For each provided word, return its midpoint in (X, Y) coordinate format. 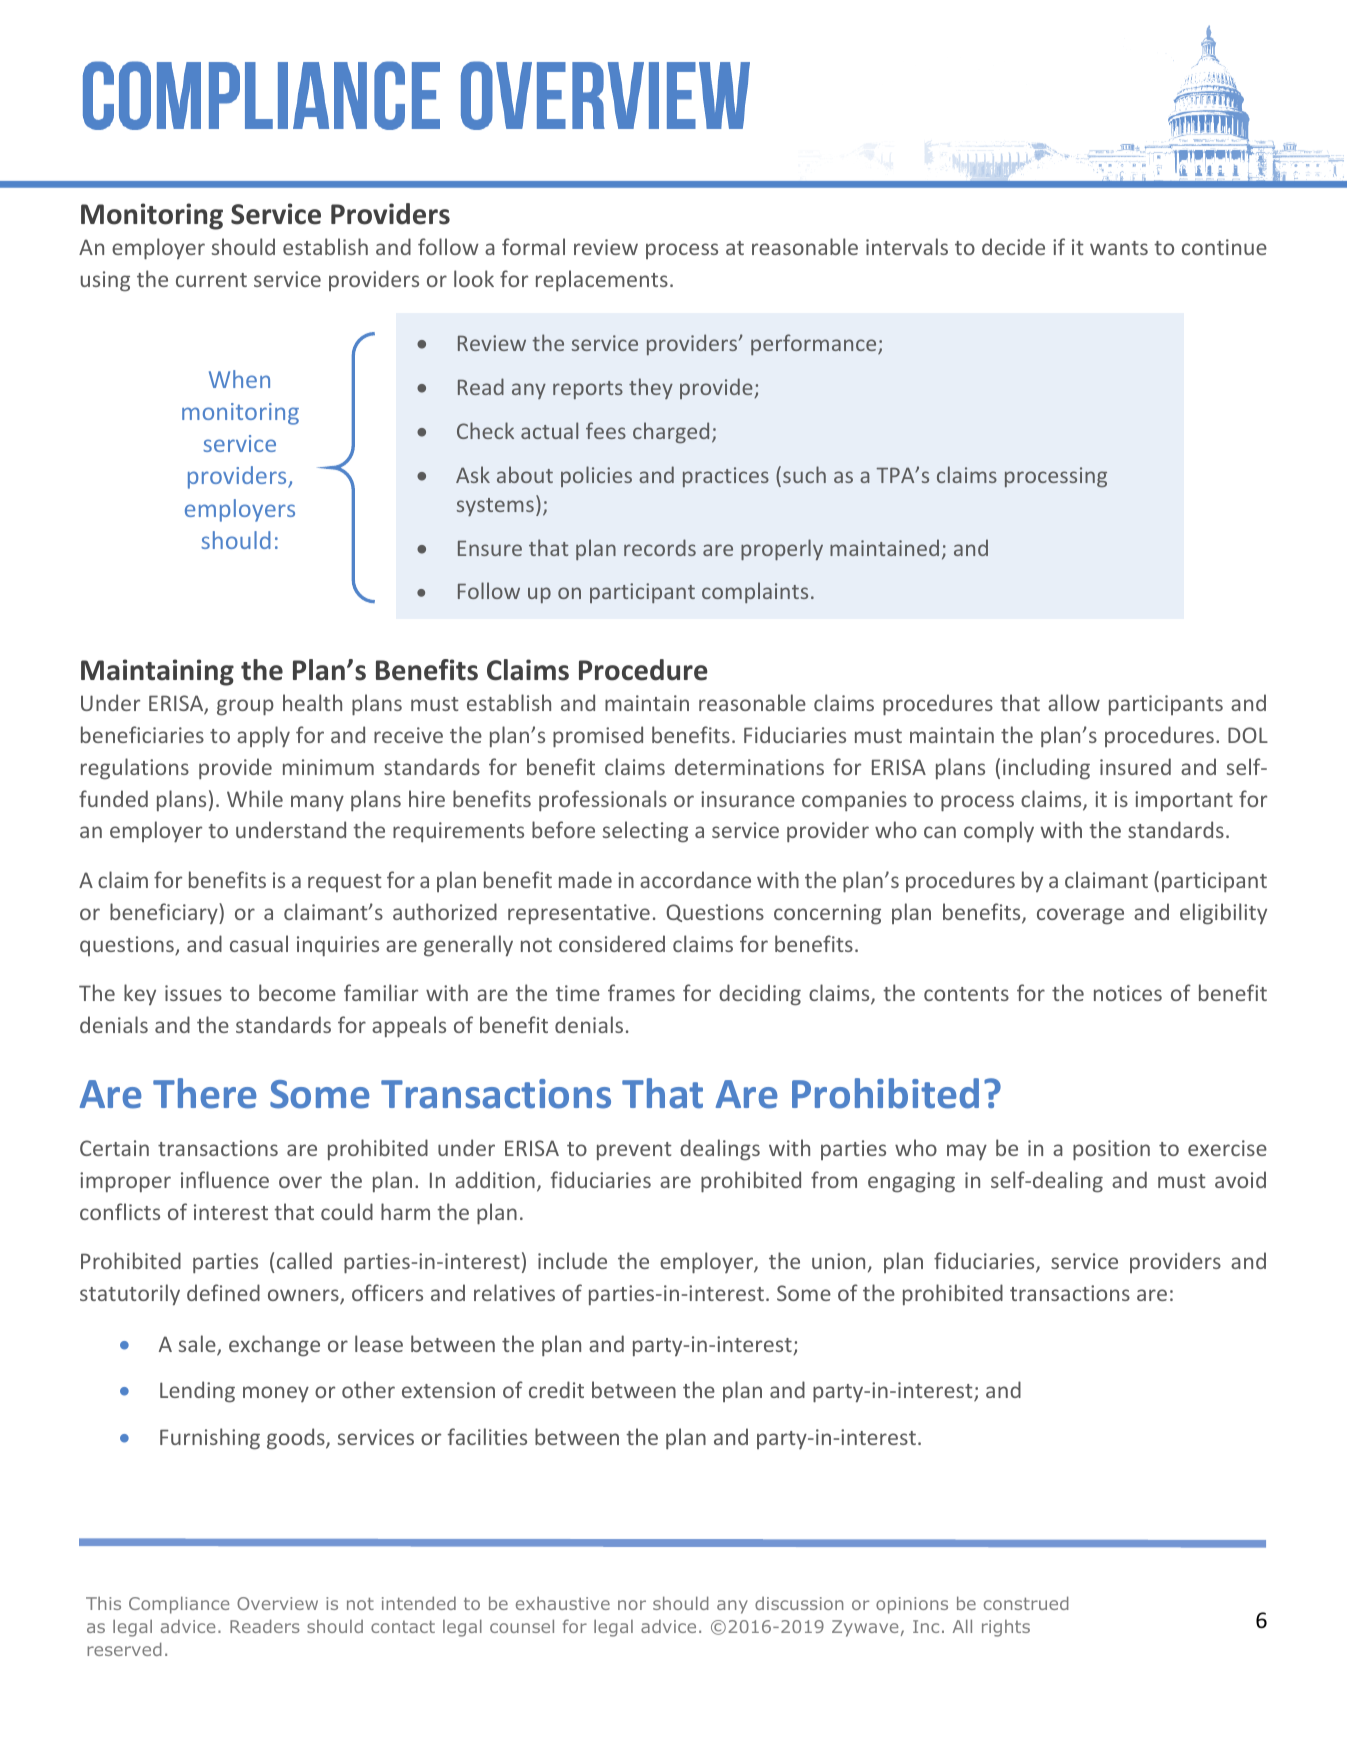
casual (259, 943)
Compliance (179, 1605)
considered (612, 943)
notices (1128, 993)
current (211, 280)
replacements (602, 280)
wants (1119, 248)
